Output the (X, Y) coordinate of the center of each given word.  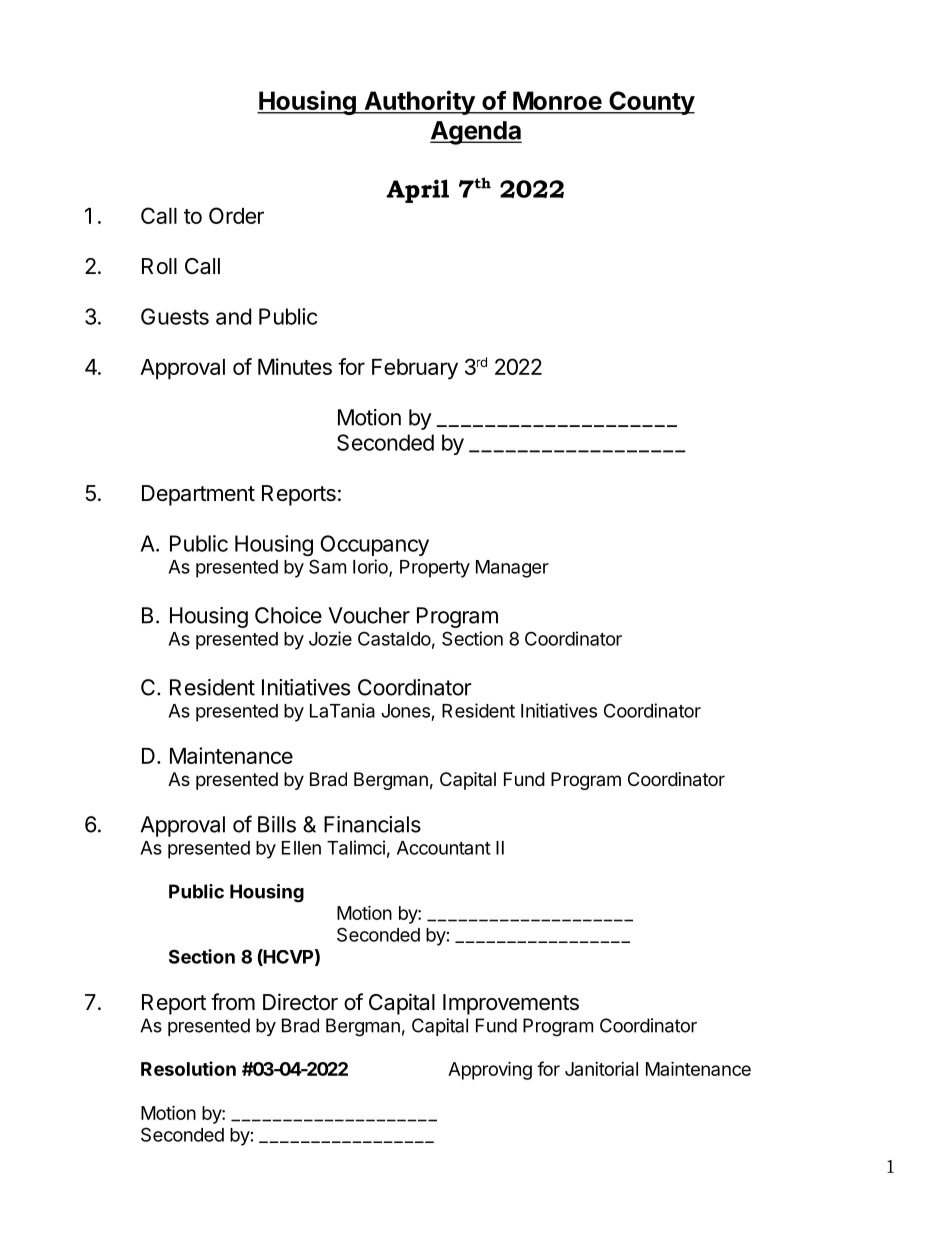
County (651, 103)
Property (435, 569)
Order (236, 215)
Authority (419, 102)
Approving (490, 1070)
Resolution (188, 1068)
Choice (288, 615)
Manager (512, 569)
